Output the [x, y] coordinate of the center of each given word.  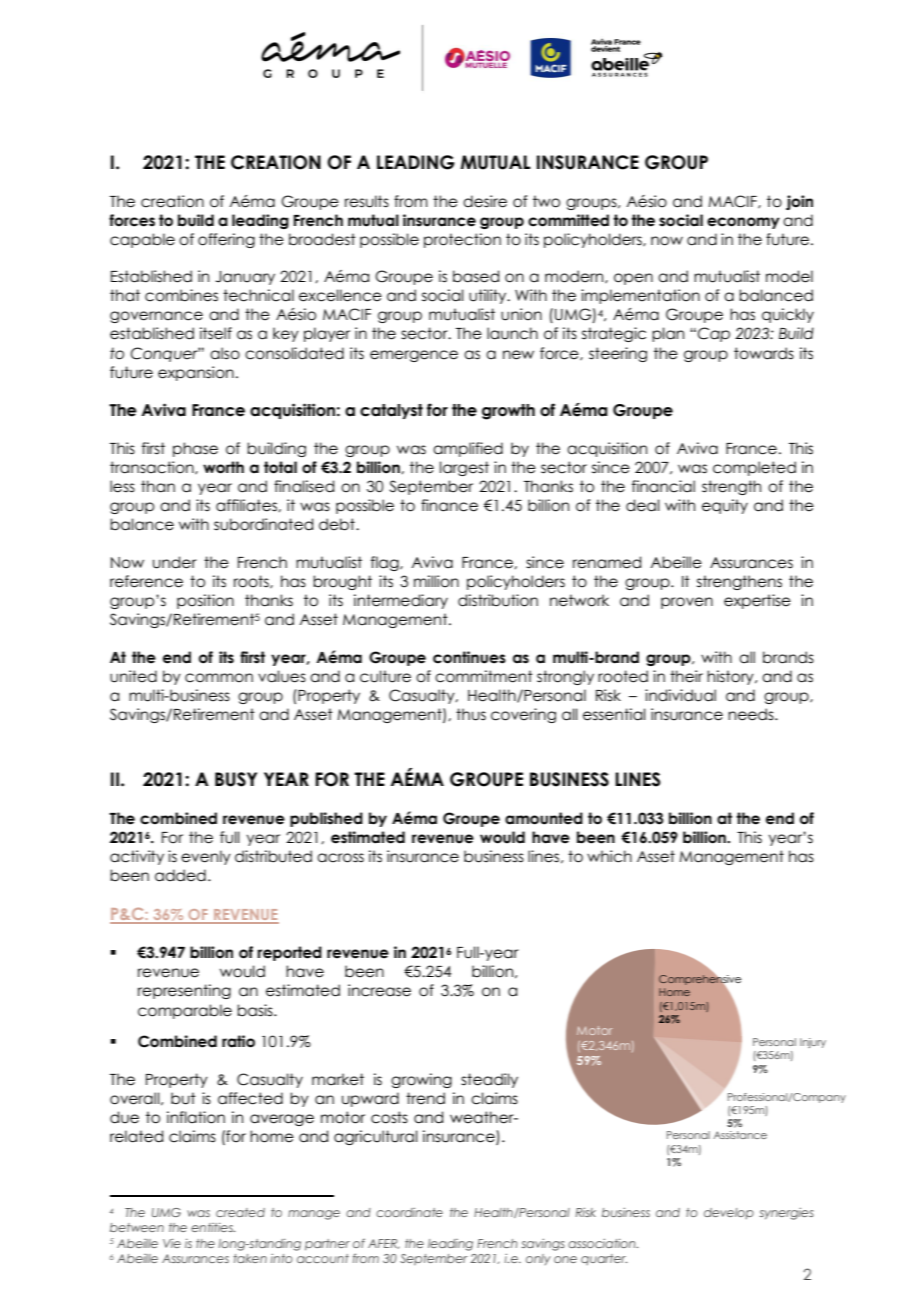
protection [462, 240]
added [180, 875]
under [175, 562]
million [436, 581]
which [609, 856]
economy [743, 223]
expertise [757, 601]
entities [213, 1227]
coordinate [409, 1212]
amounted [544, 818]
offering [226, 240]
